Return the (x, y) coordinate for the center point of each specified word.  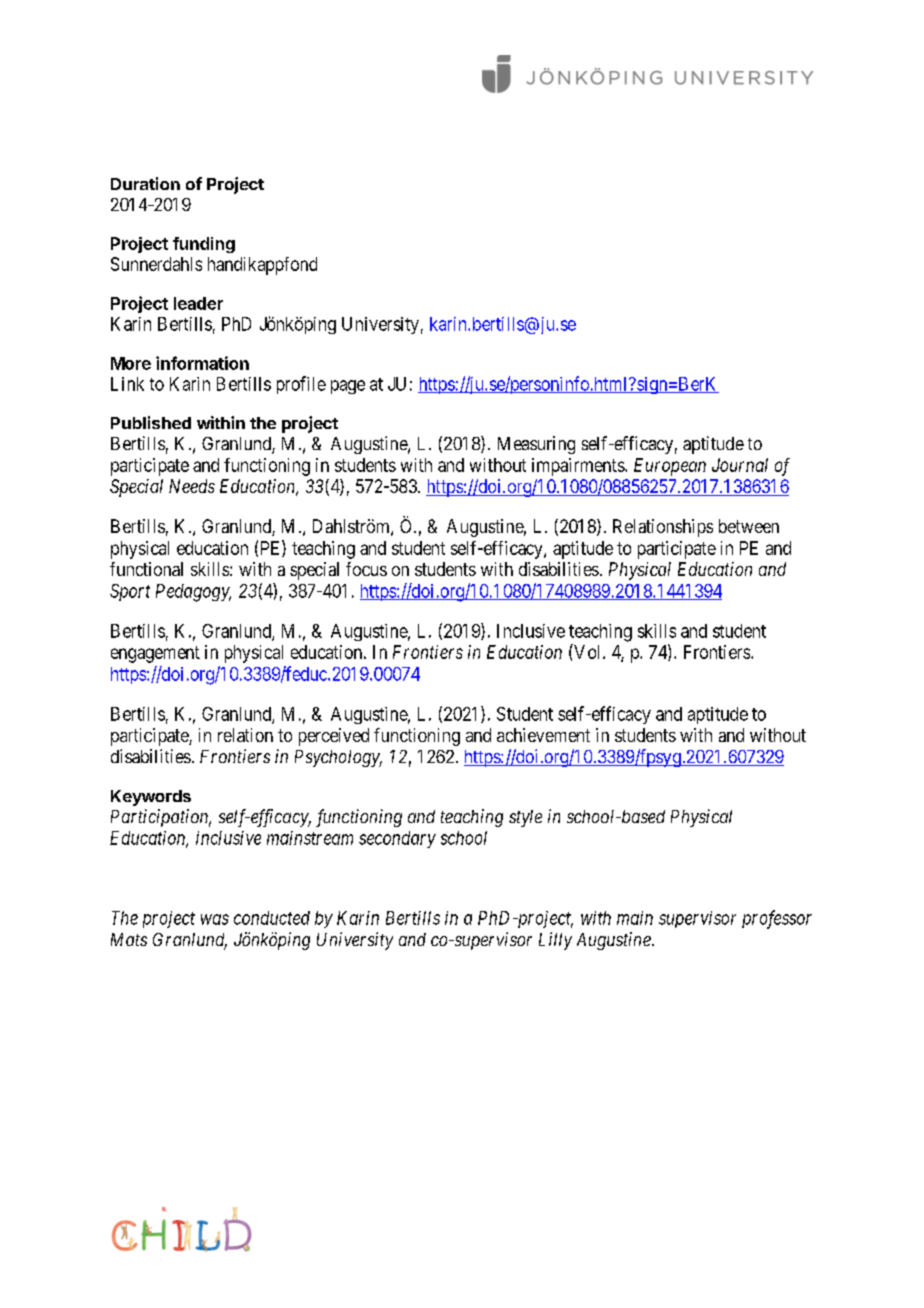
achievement (543, 735)
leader (198, 303)
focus (366, 569)
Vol (588, 651)
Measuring (536, 445)
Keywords (151, 798)
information (202, 363)
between (749, 526)
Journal (740, 465)
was (215, 919)
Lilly (555, 941)
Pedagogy (193, 593)
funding (204, 245)
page (348, 387)
